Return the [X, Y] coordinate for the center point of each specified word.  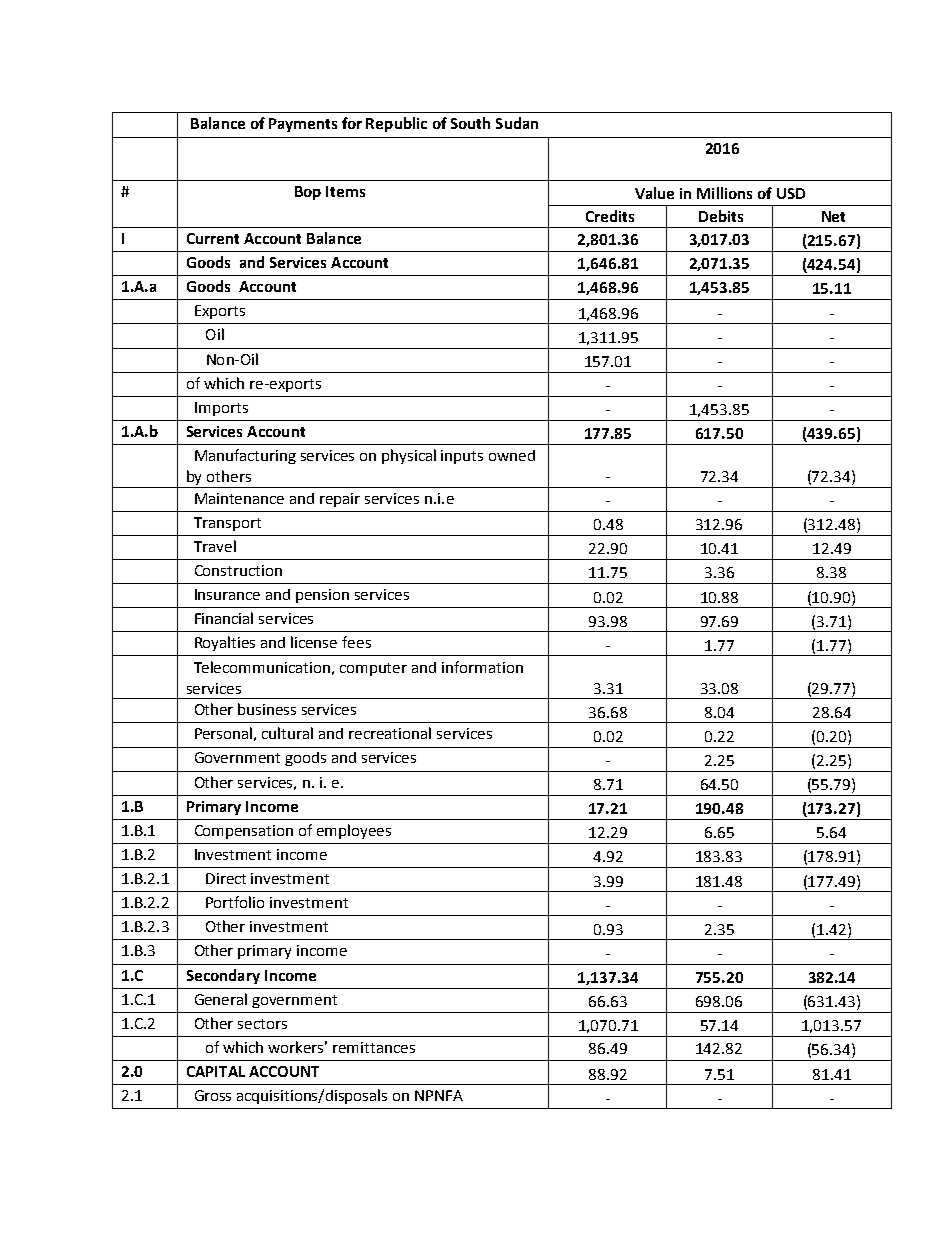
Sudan [517, 123]
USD [791, 193]
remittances [374, 1047]
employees [354, 831]
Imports [221, 409]
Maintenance [239, 498]
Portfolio [235, 902]
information [482, 667]
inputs [462, 457]
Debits [721, 216]
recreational [390, 733]
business [267, 709]
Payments [303, 125]
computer [373, 669]
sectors [262, 1024]
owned [512, 455]
